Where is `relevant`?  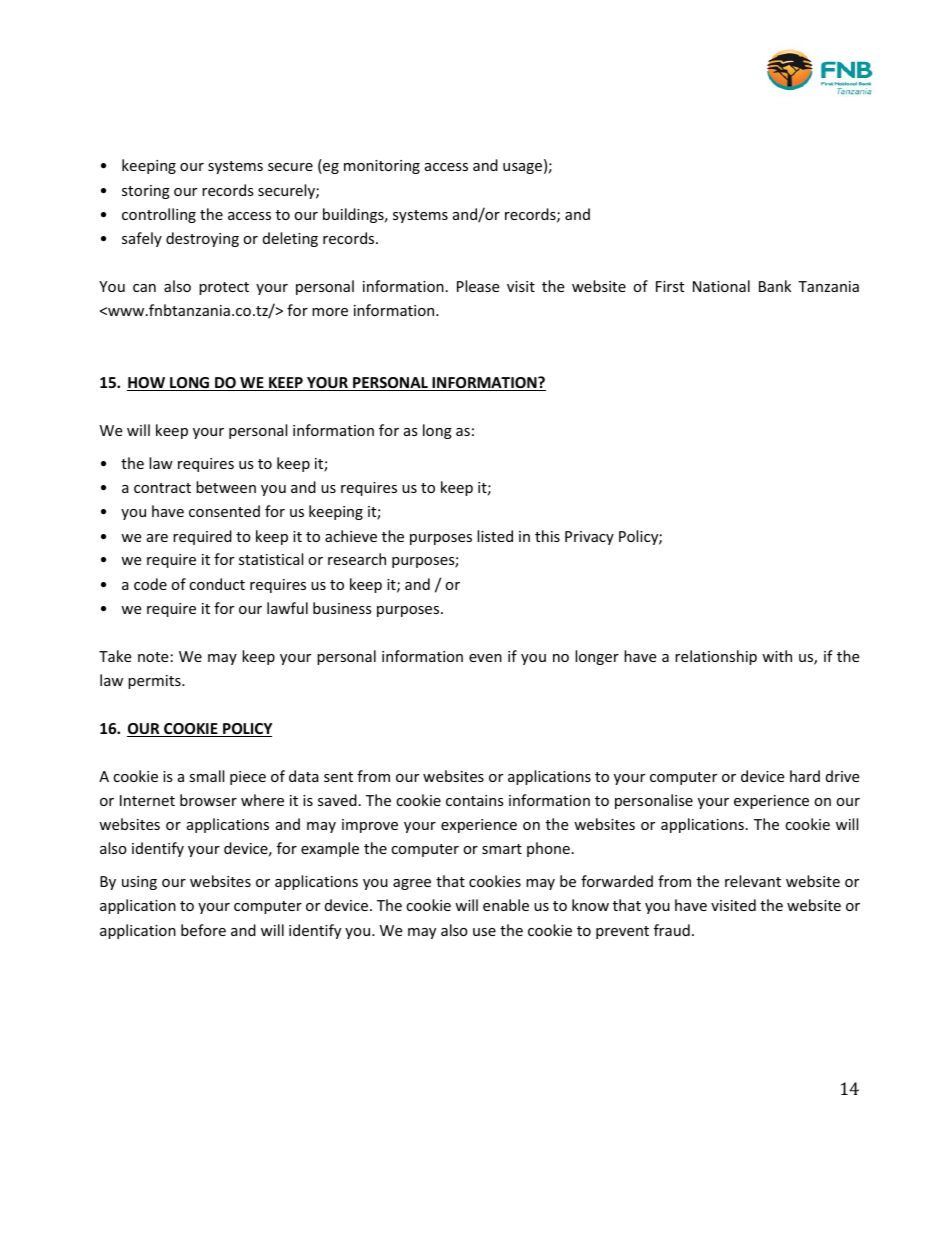 relevant is located at coordinates (753, 881).
